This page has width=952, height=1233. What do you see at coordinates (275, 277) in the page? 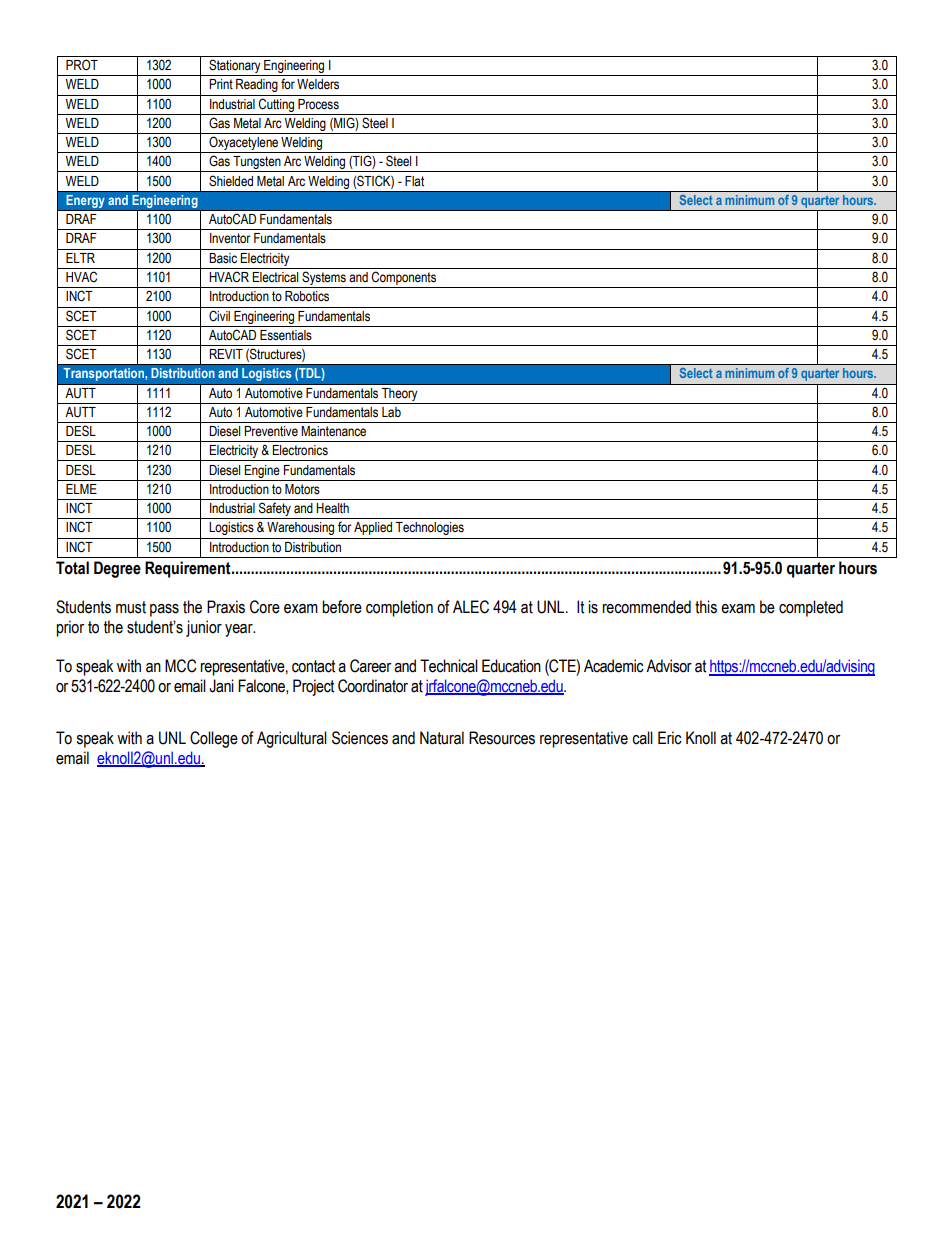
I see `Electrical` at bounding box center [275, 277].
